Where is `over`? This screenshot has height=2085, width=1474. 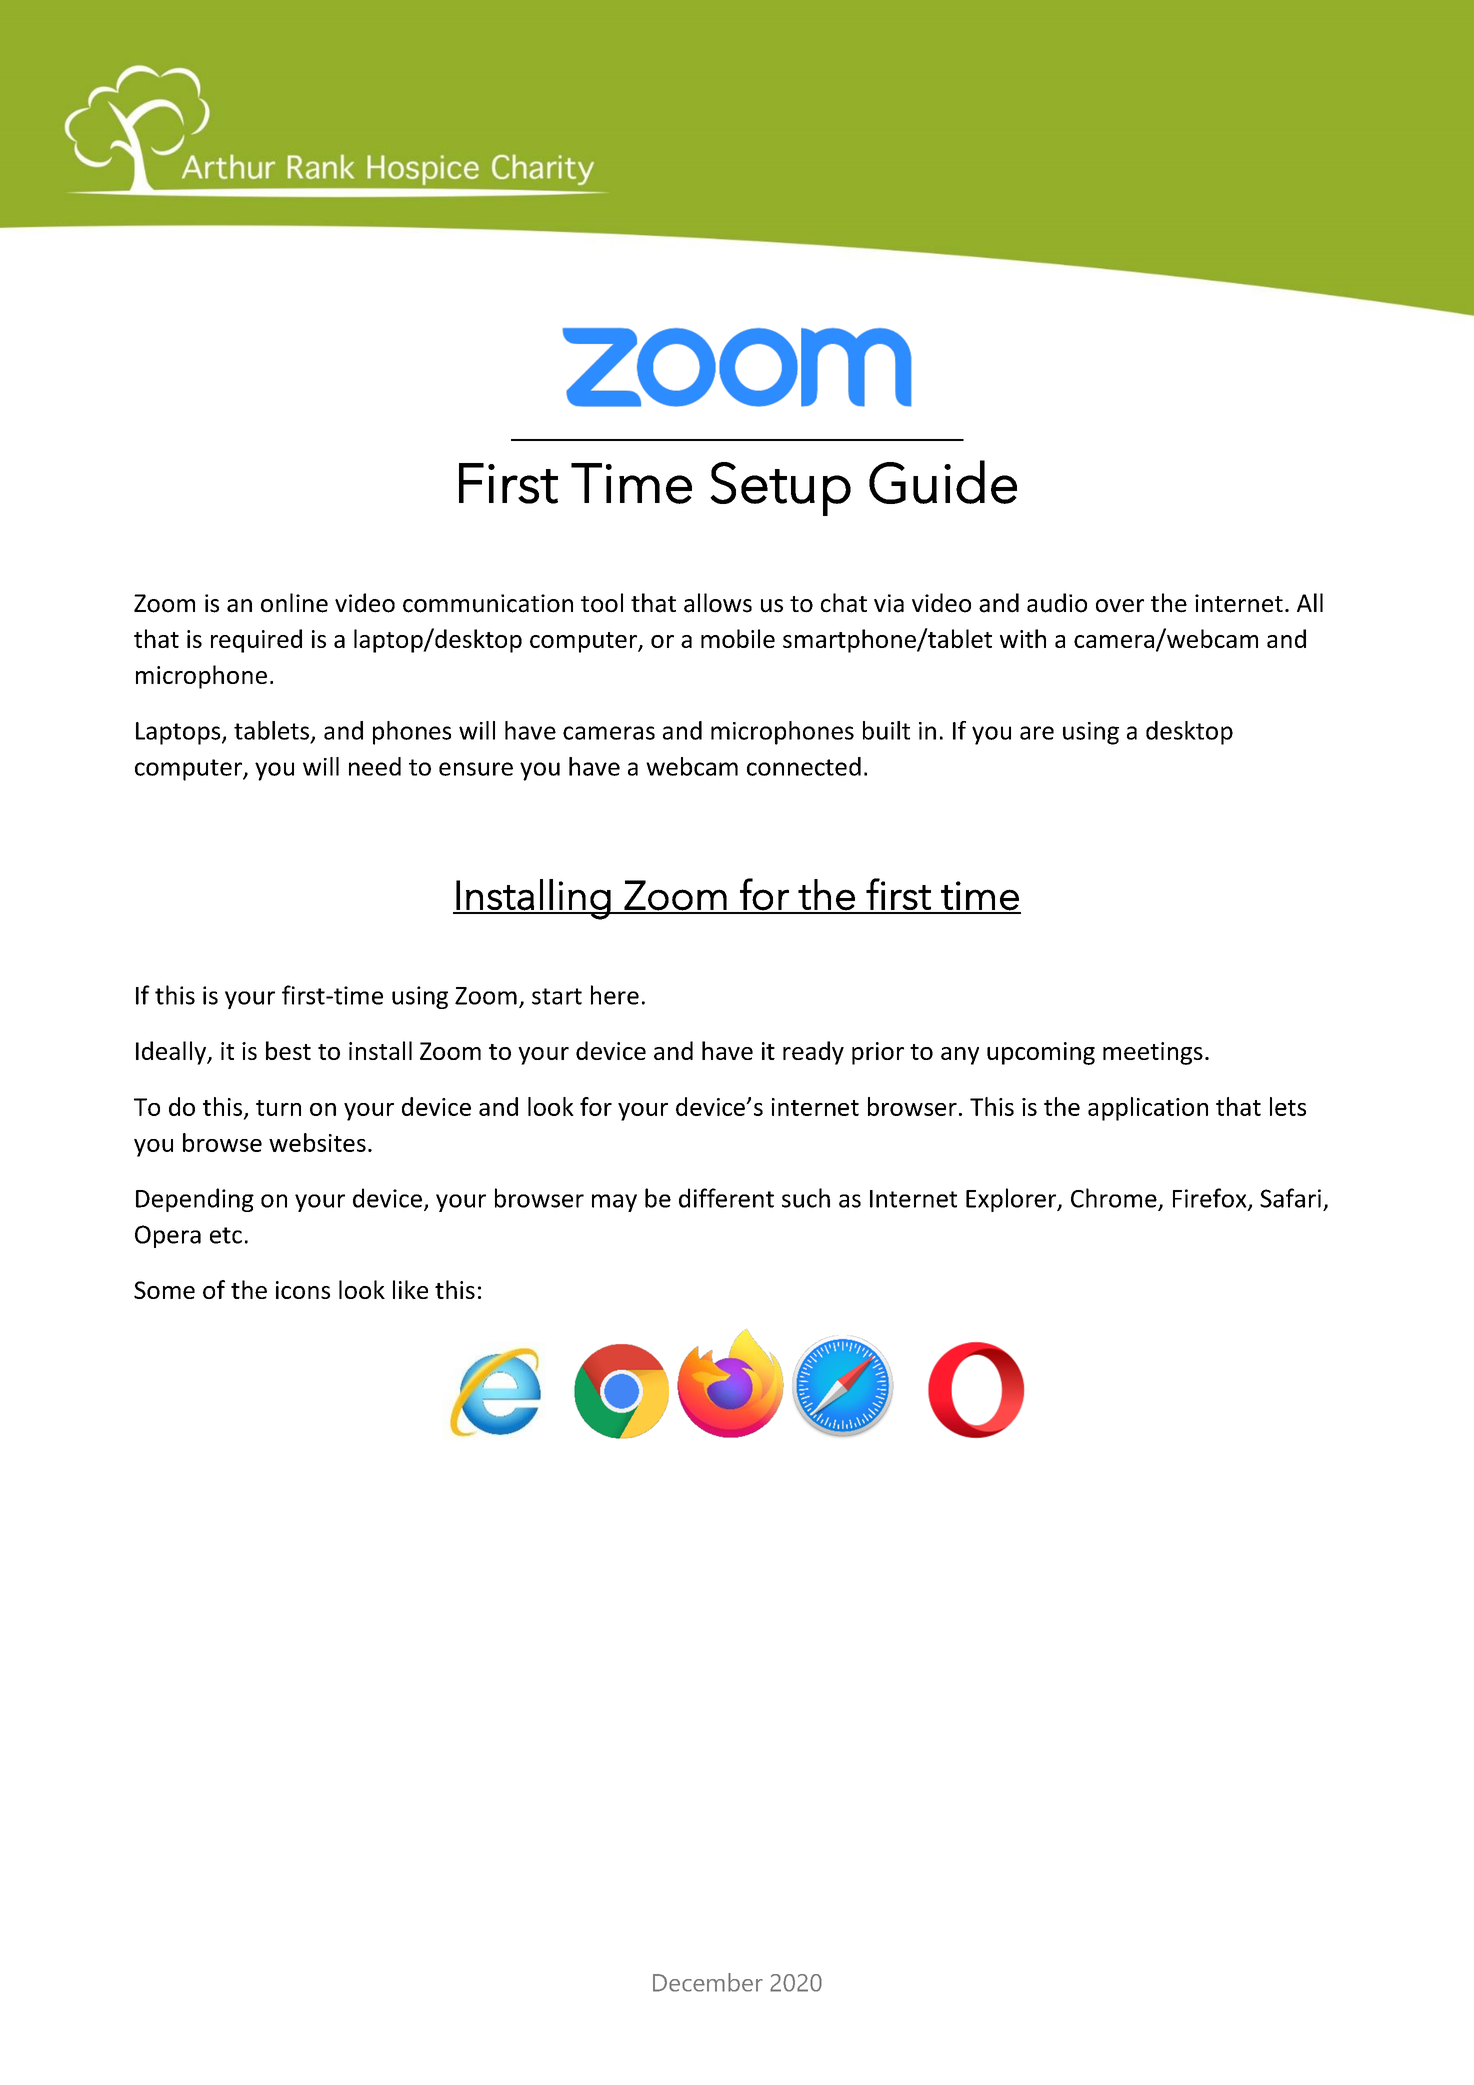 over is located at coordinates (1120, 606).
